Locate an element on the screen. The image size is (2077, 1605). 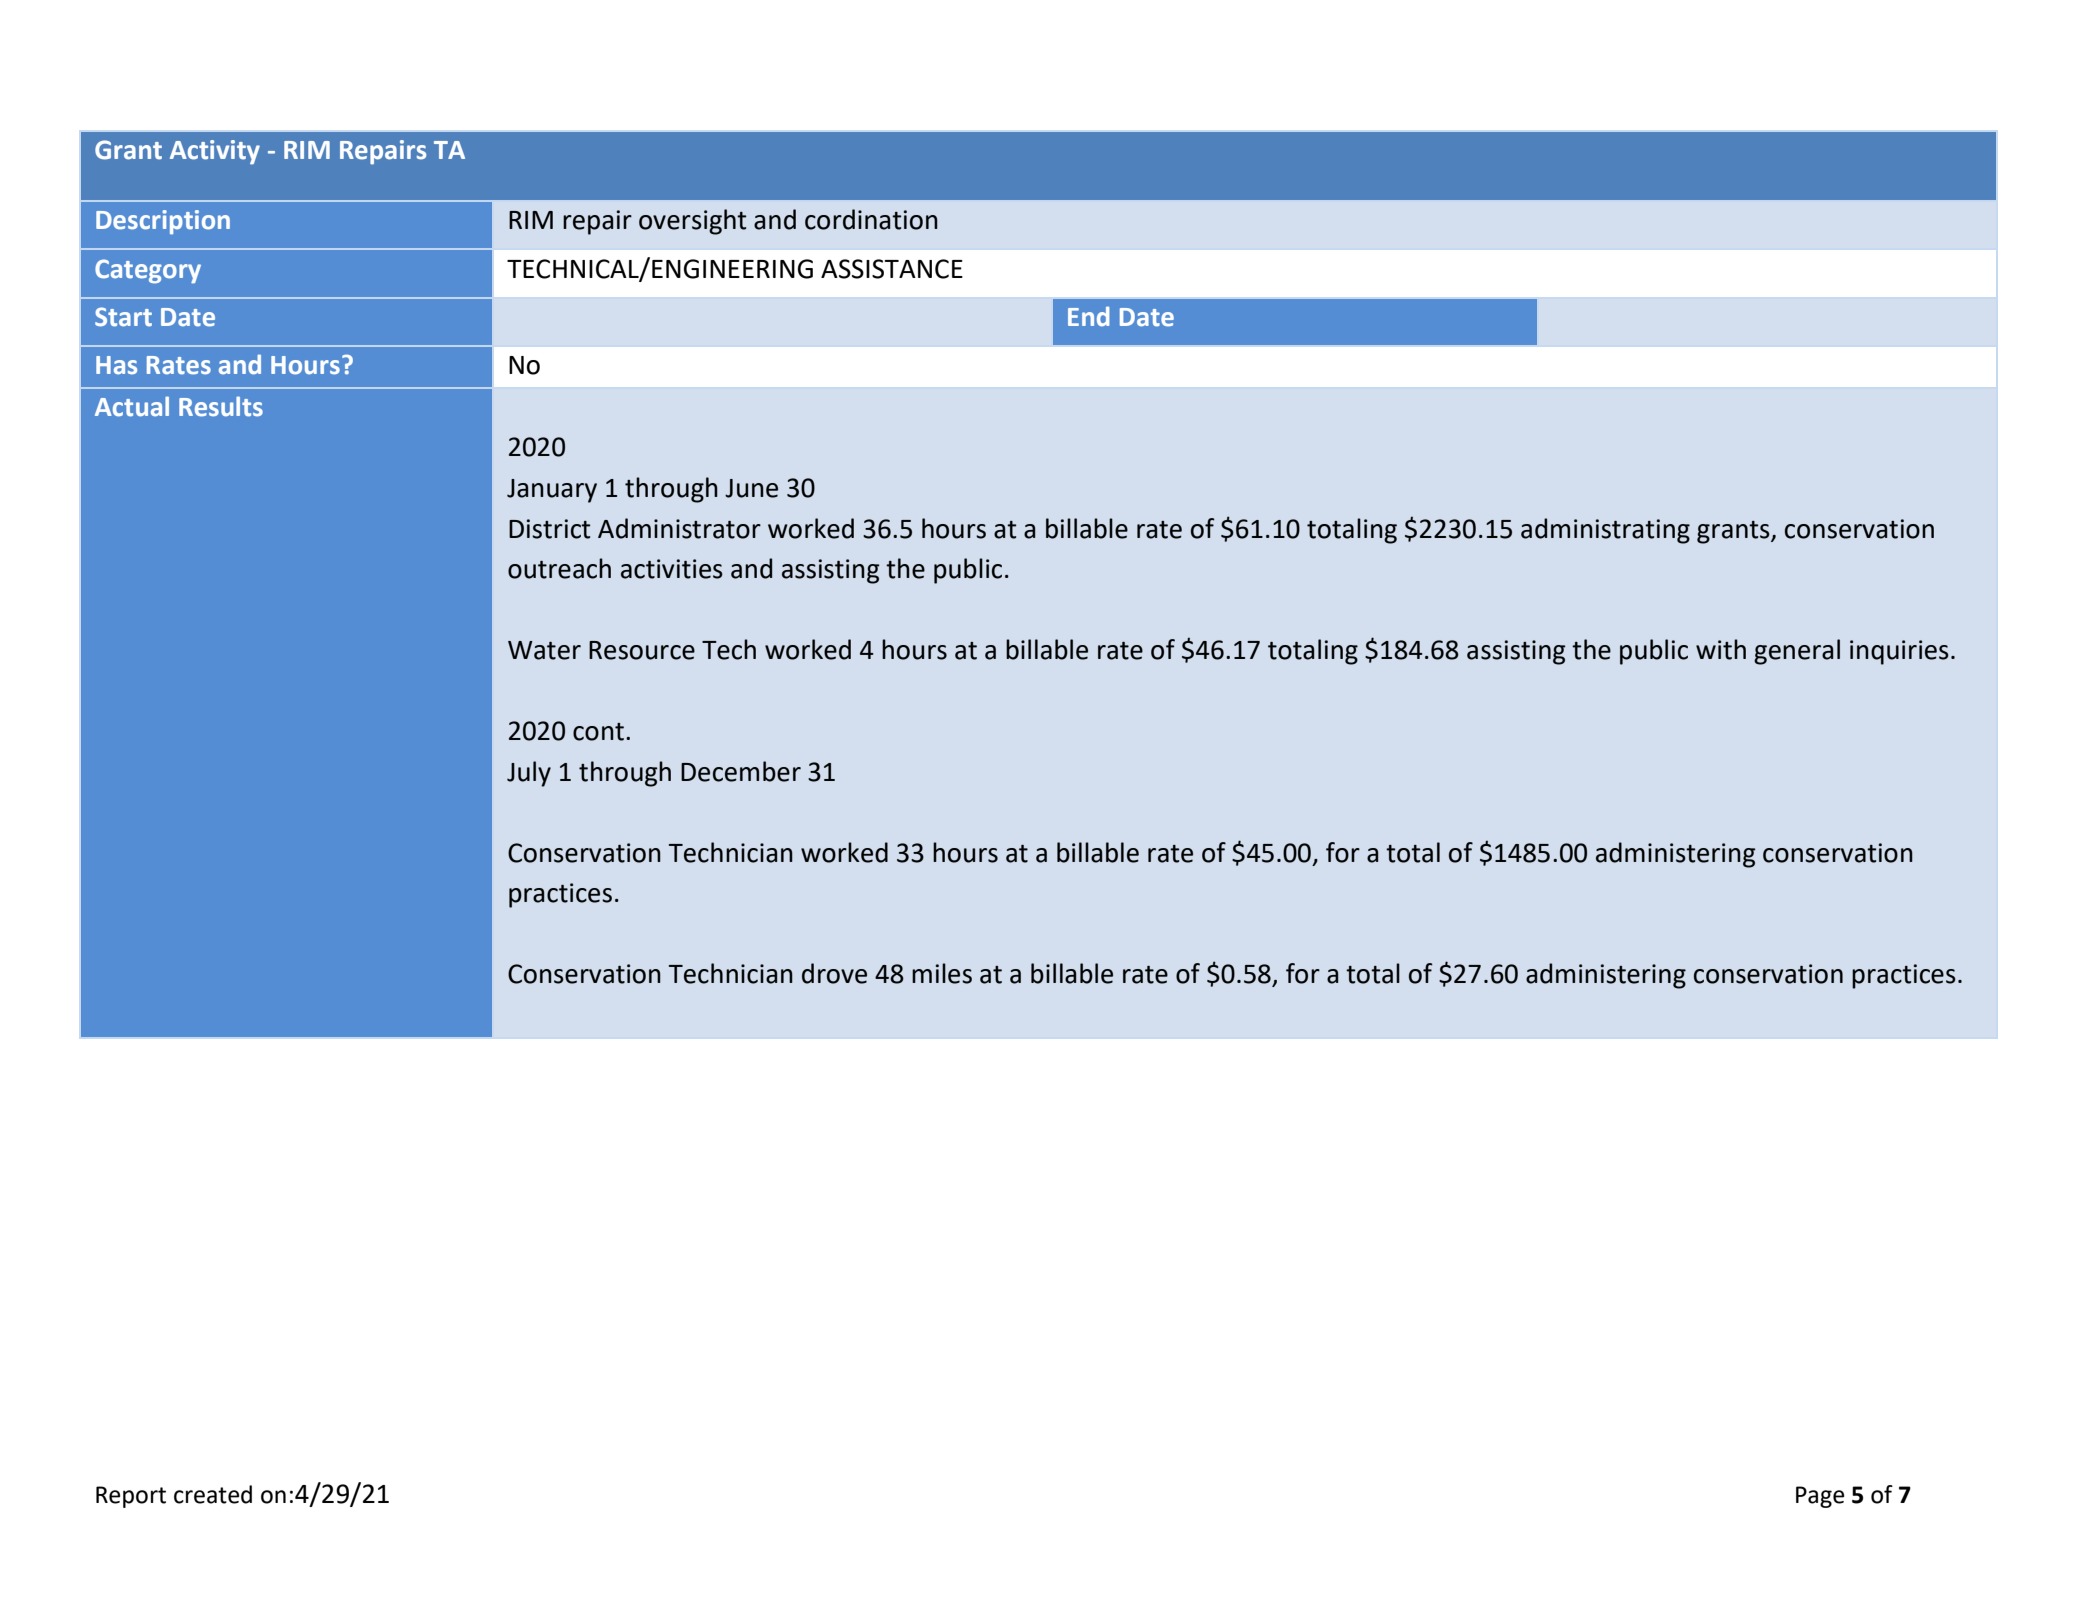
Report is located at coordinates (131, 1497).
